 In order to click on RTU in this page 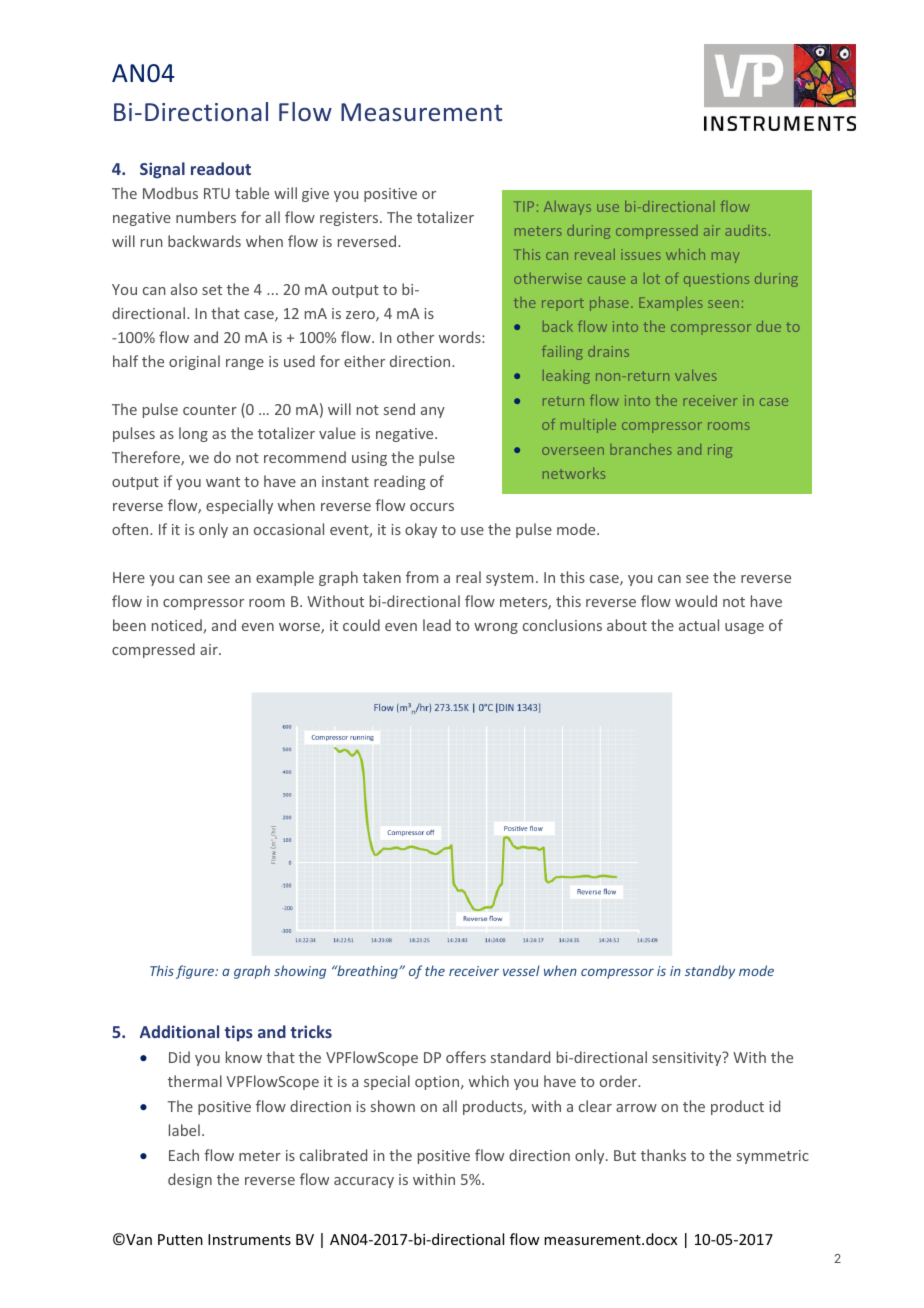, I will do `click(217, 193)`.
